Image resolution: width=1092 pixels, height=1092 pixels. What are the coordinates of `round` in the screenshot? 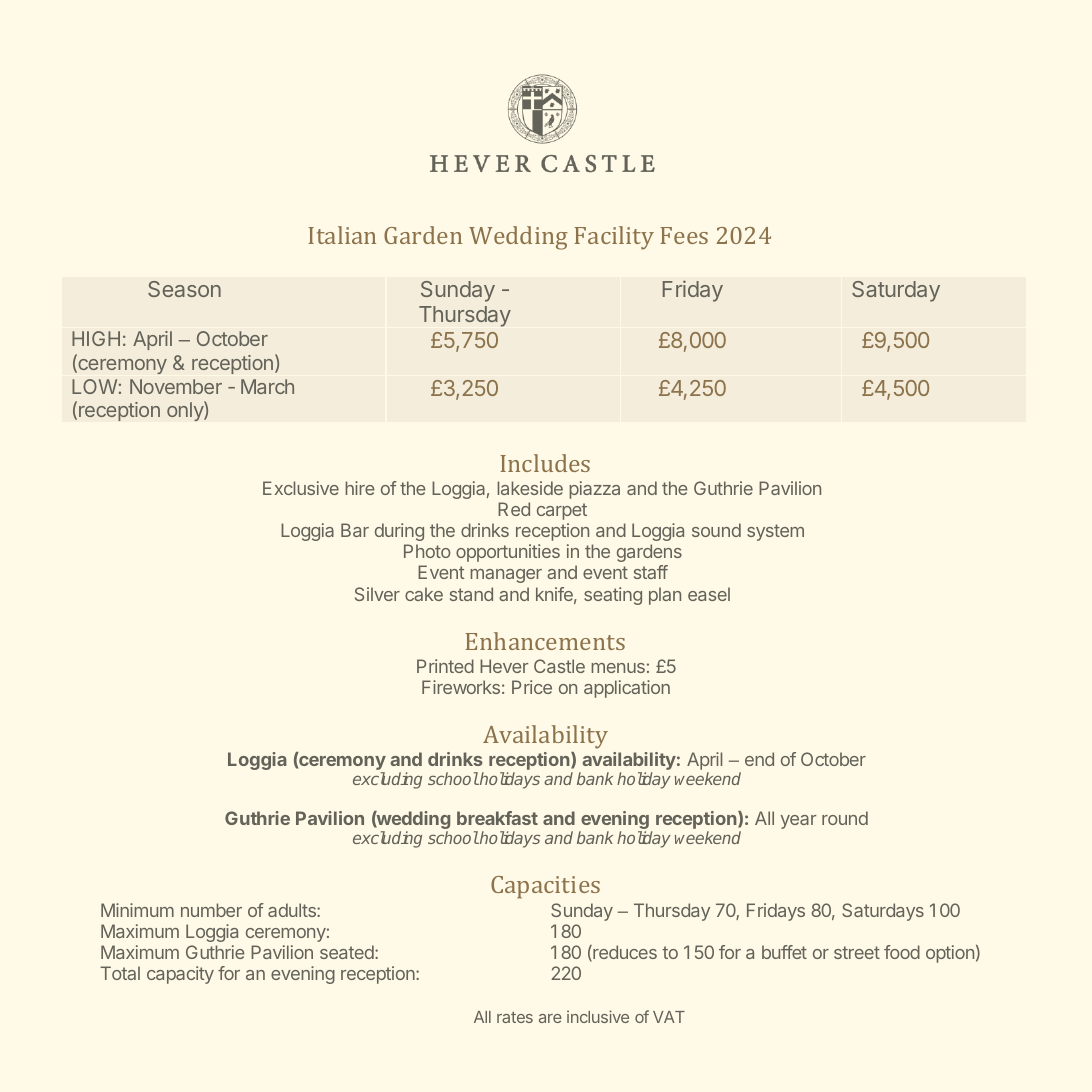 It's located at (845, 818).
